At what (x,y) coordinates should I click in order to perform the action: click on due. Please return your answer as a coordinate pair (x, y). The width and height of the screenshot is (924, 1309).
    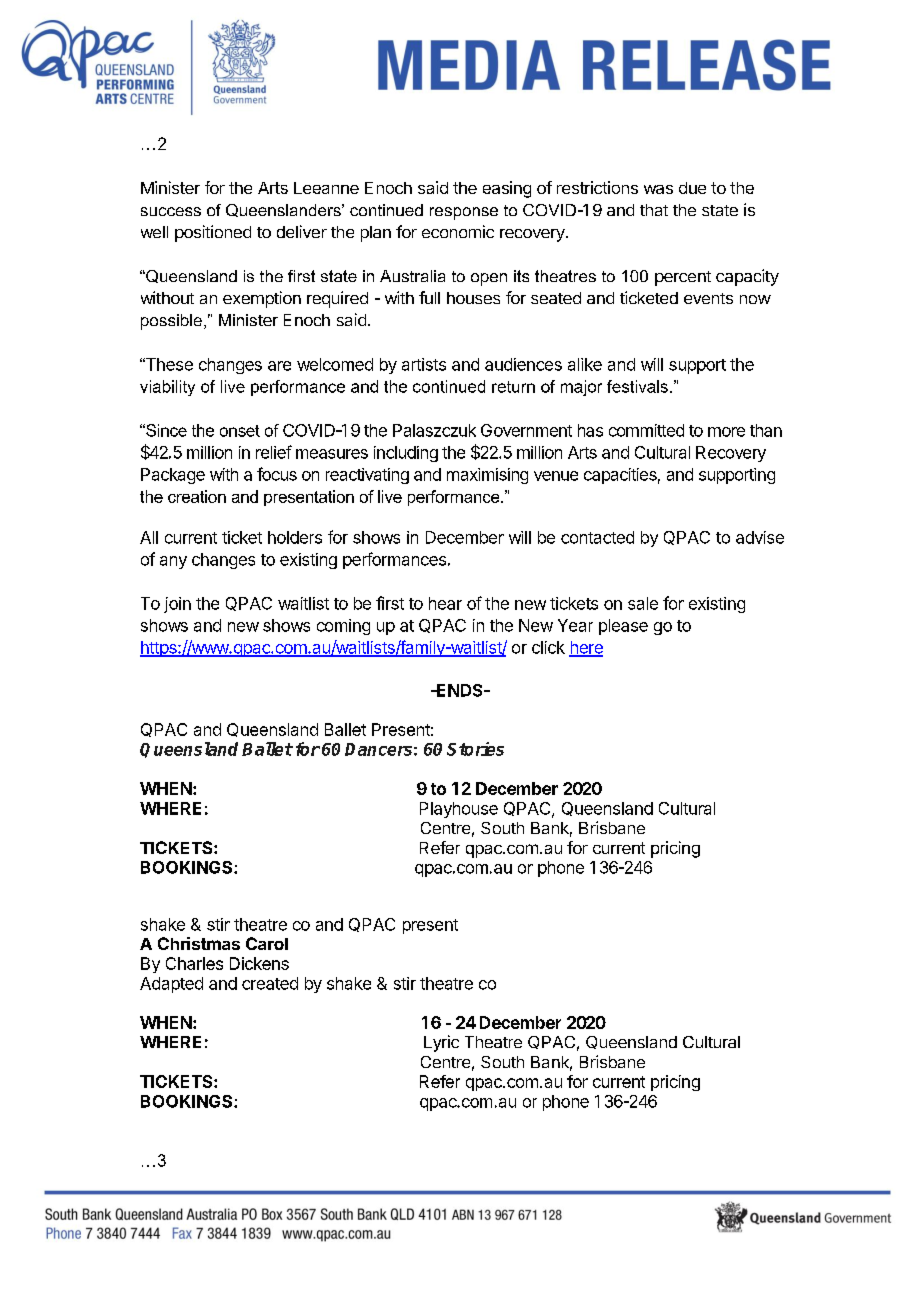
    Looking at the image, I should click on (692, 188).
